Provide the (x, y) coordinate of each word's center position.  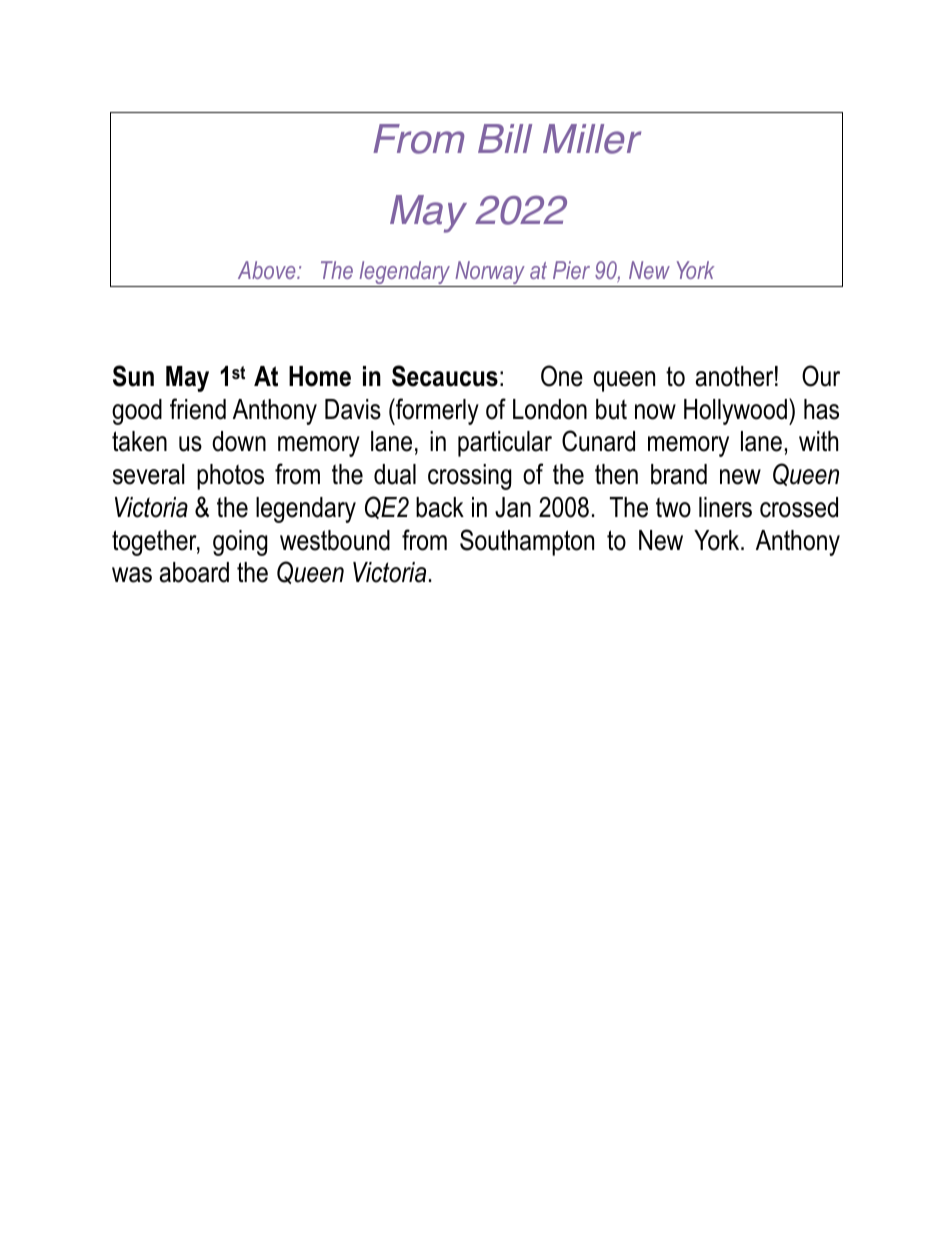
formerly (436, 411)
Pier (571, 270)
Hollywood (735, 412)
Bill (505, 138)
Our (821, 376)
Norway (490, 274)
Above (268, 270)
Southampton (527, 542)
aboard (194, 572)
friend (198, 409)
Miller (592, 139)
